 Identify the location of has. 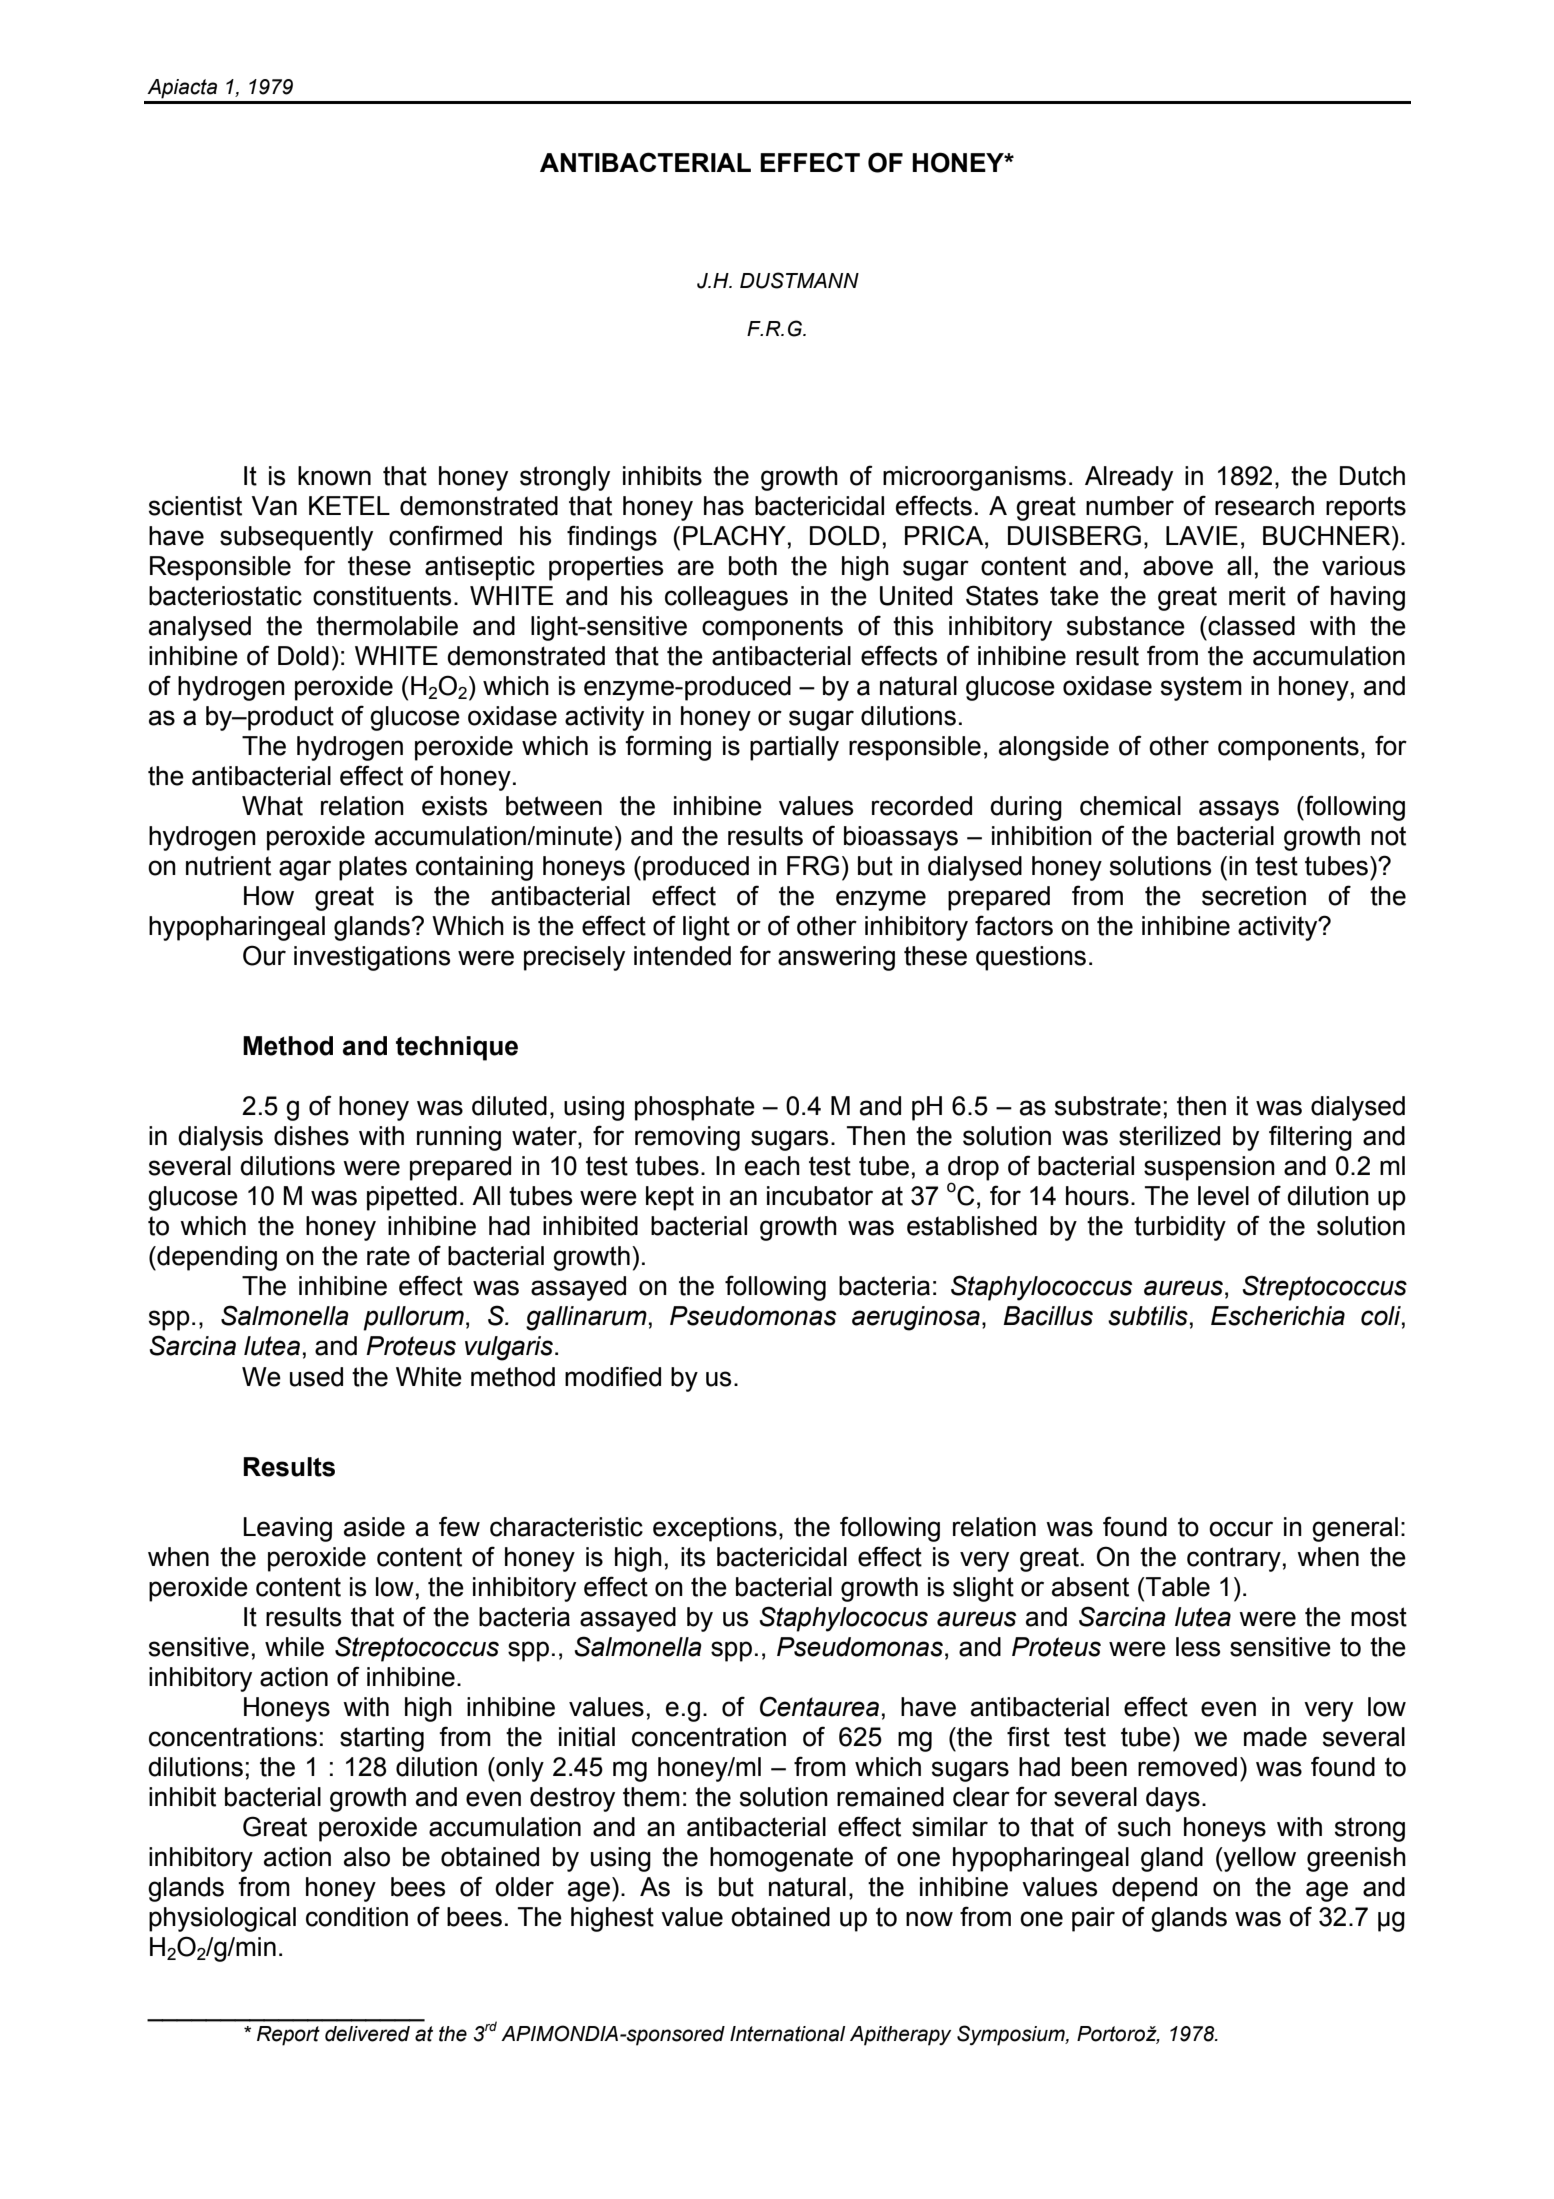
(724, 506).
